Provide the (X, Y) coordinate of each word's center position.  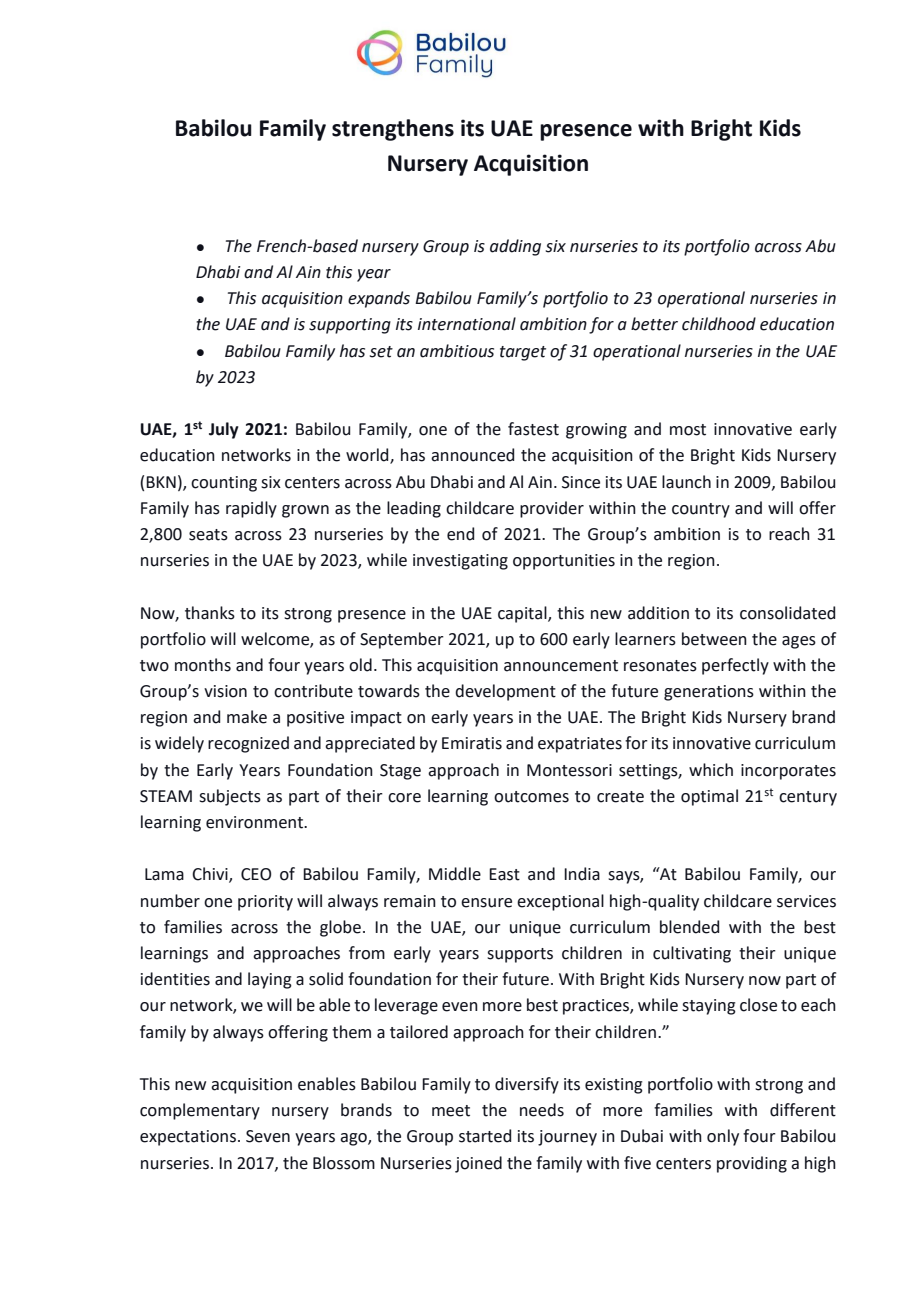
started (485, 1136)
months (203, 665)
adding (515, 247)
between (714, 639)
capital (523, 614)
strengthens (393, 130)
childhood (719, 324)
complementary (200, 1111)
